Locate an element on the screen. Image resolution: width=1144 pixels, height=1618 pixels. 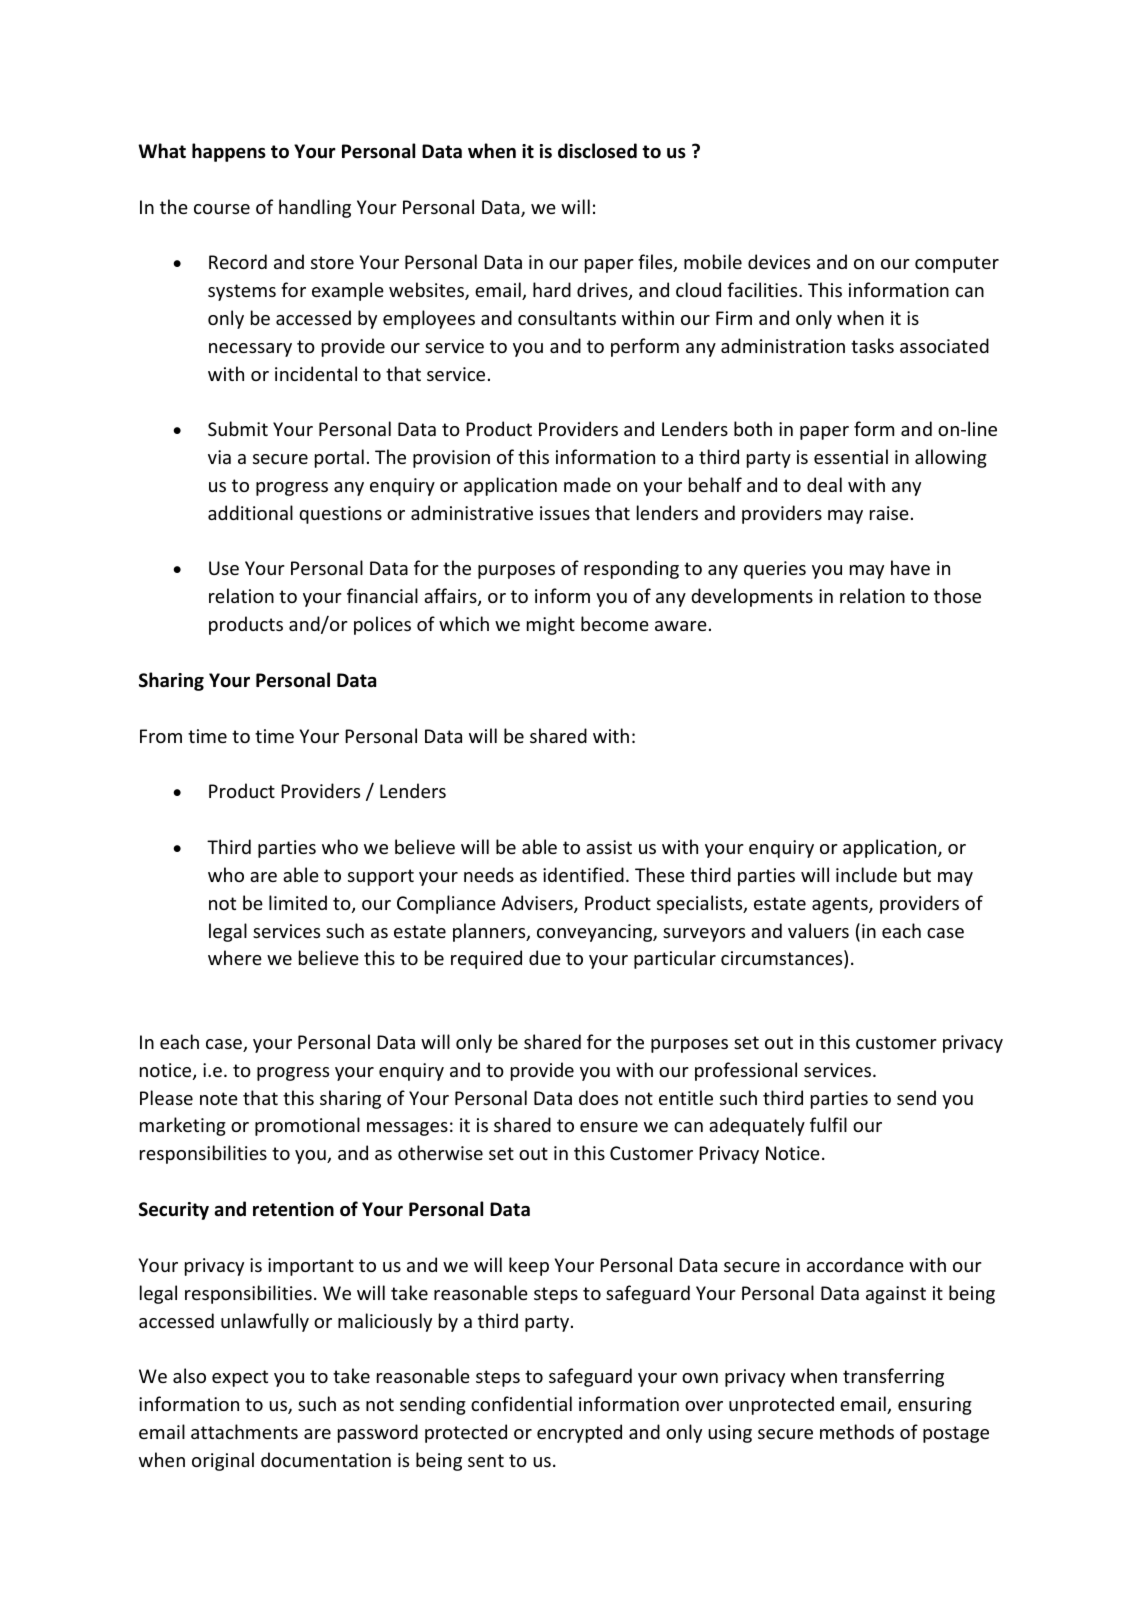
course is located at coordinates (222, 209).
